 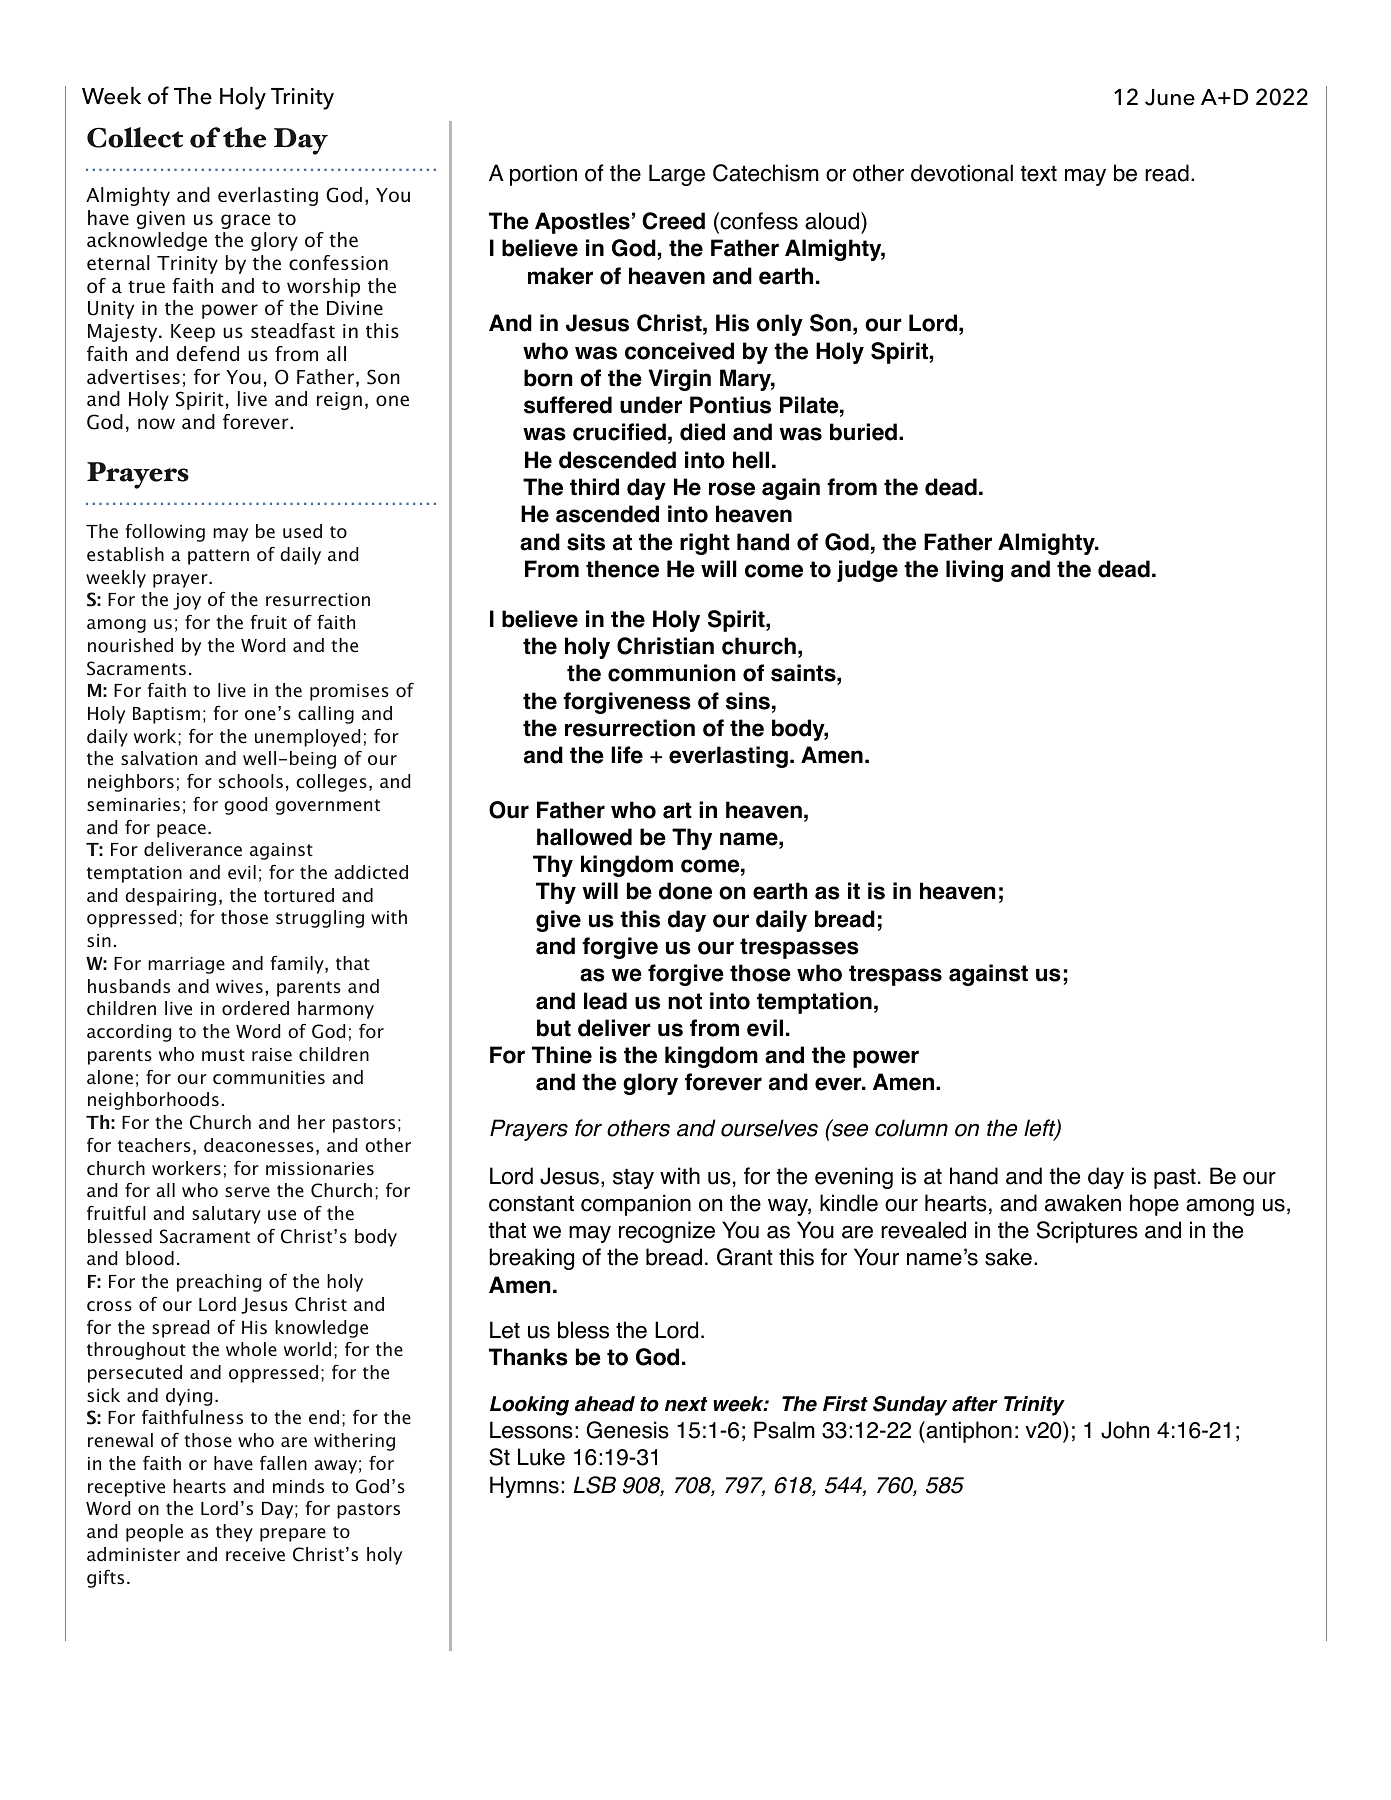 What do you see at coordinates (1125, 1430) in the screenshot?
I see `John` at bounding box center [1125, 1430].
